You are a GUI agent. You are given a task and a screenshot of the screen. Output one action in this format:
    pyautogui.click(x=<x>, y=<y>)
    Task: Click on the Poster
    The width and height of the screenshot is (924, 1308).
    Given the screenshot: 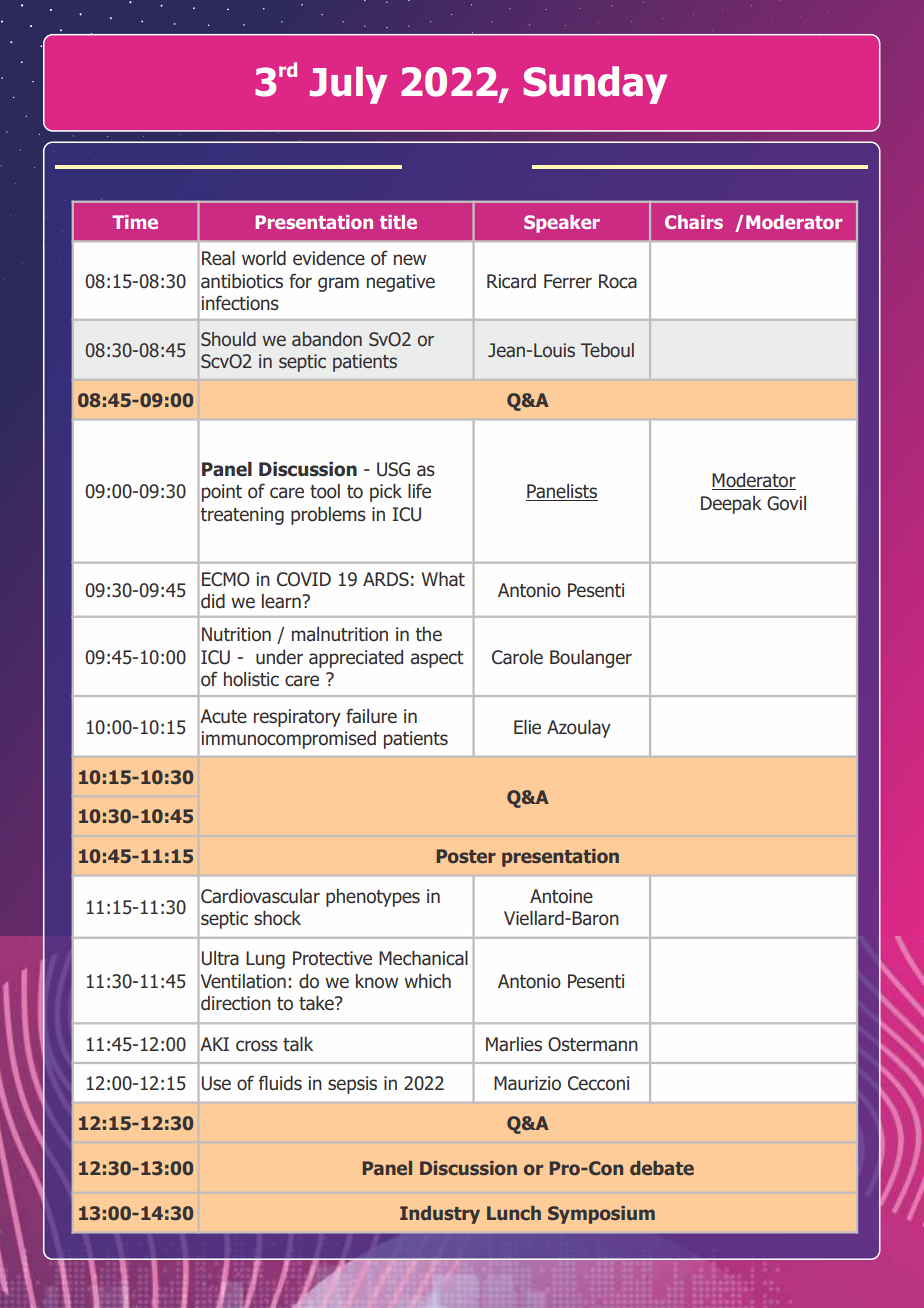 What is the action you would take?
    pyautogui.click(x=466, y=856)
